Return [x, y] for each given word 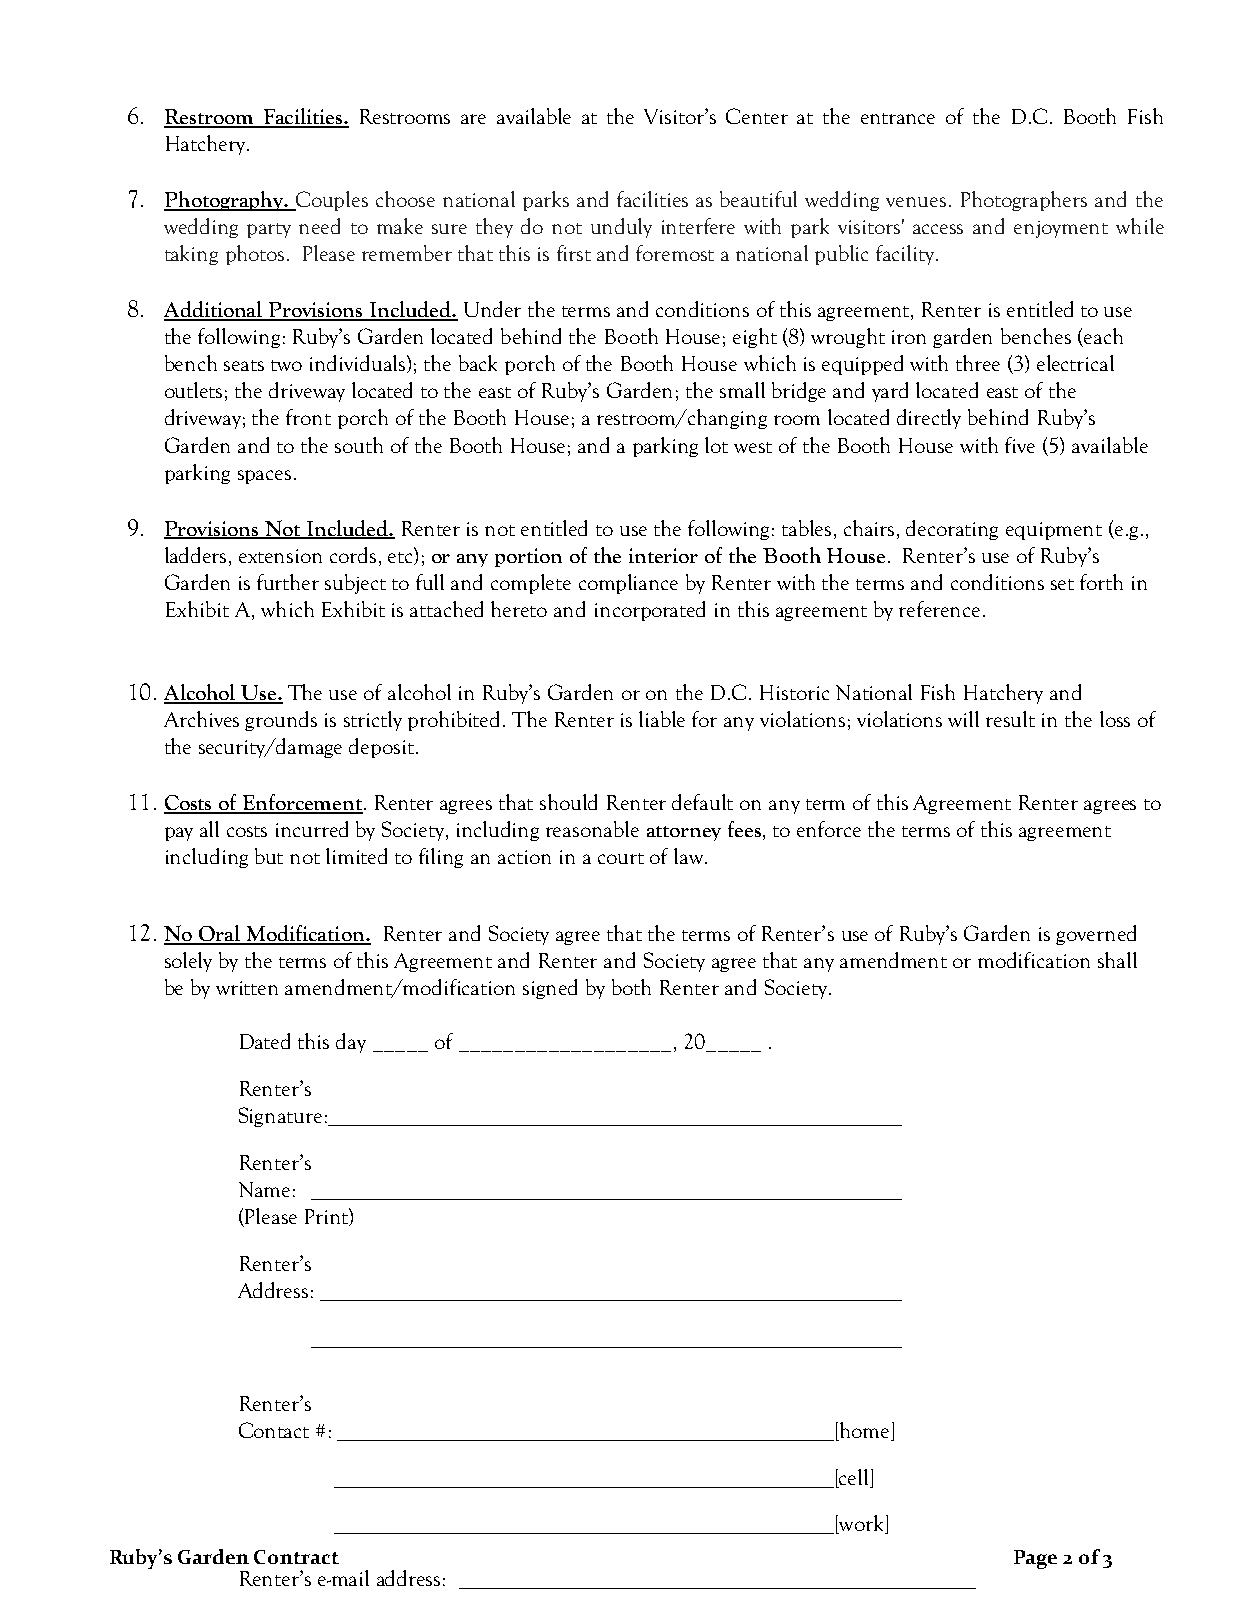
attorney [684, 833]
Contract [296, 1557]
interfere [698, 226]
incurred [312, 829]
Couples [331, 201]
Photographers [1024, 201]
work [861, 1524]
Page [1035, 1559]
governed [1096, 935]
